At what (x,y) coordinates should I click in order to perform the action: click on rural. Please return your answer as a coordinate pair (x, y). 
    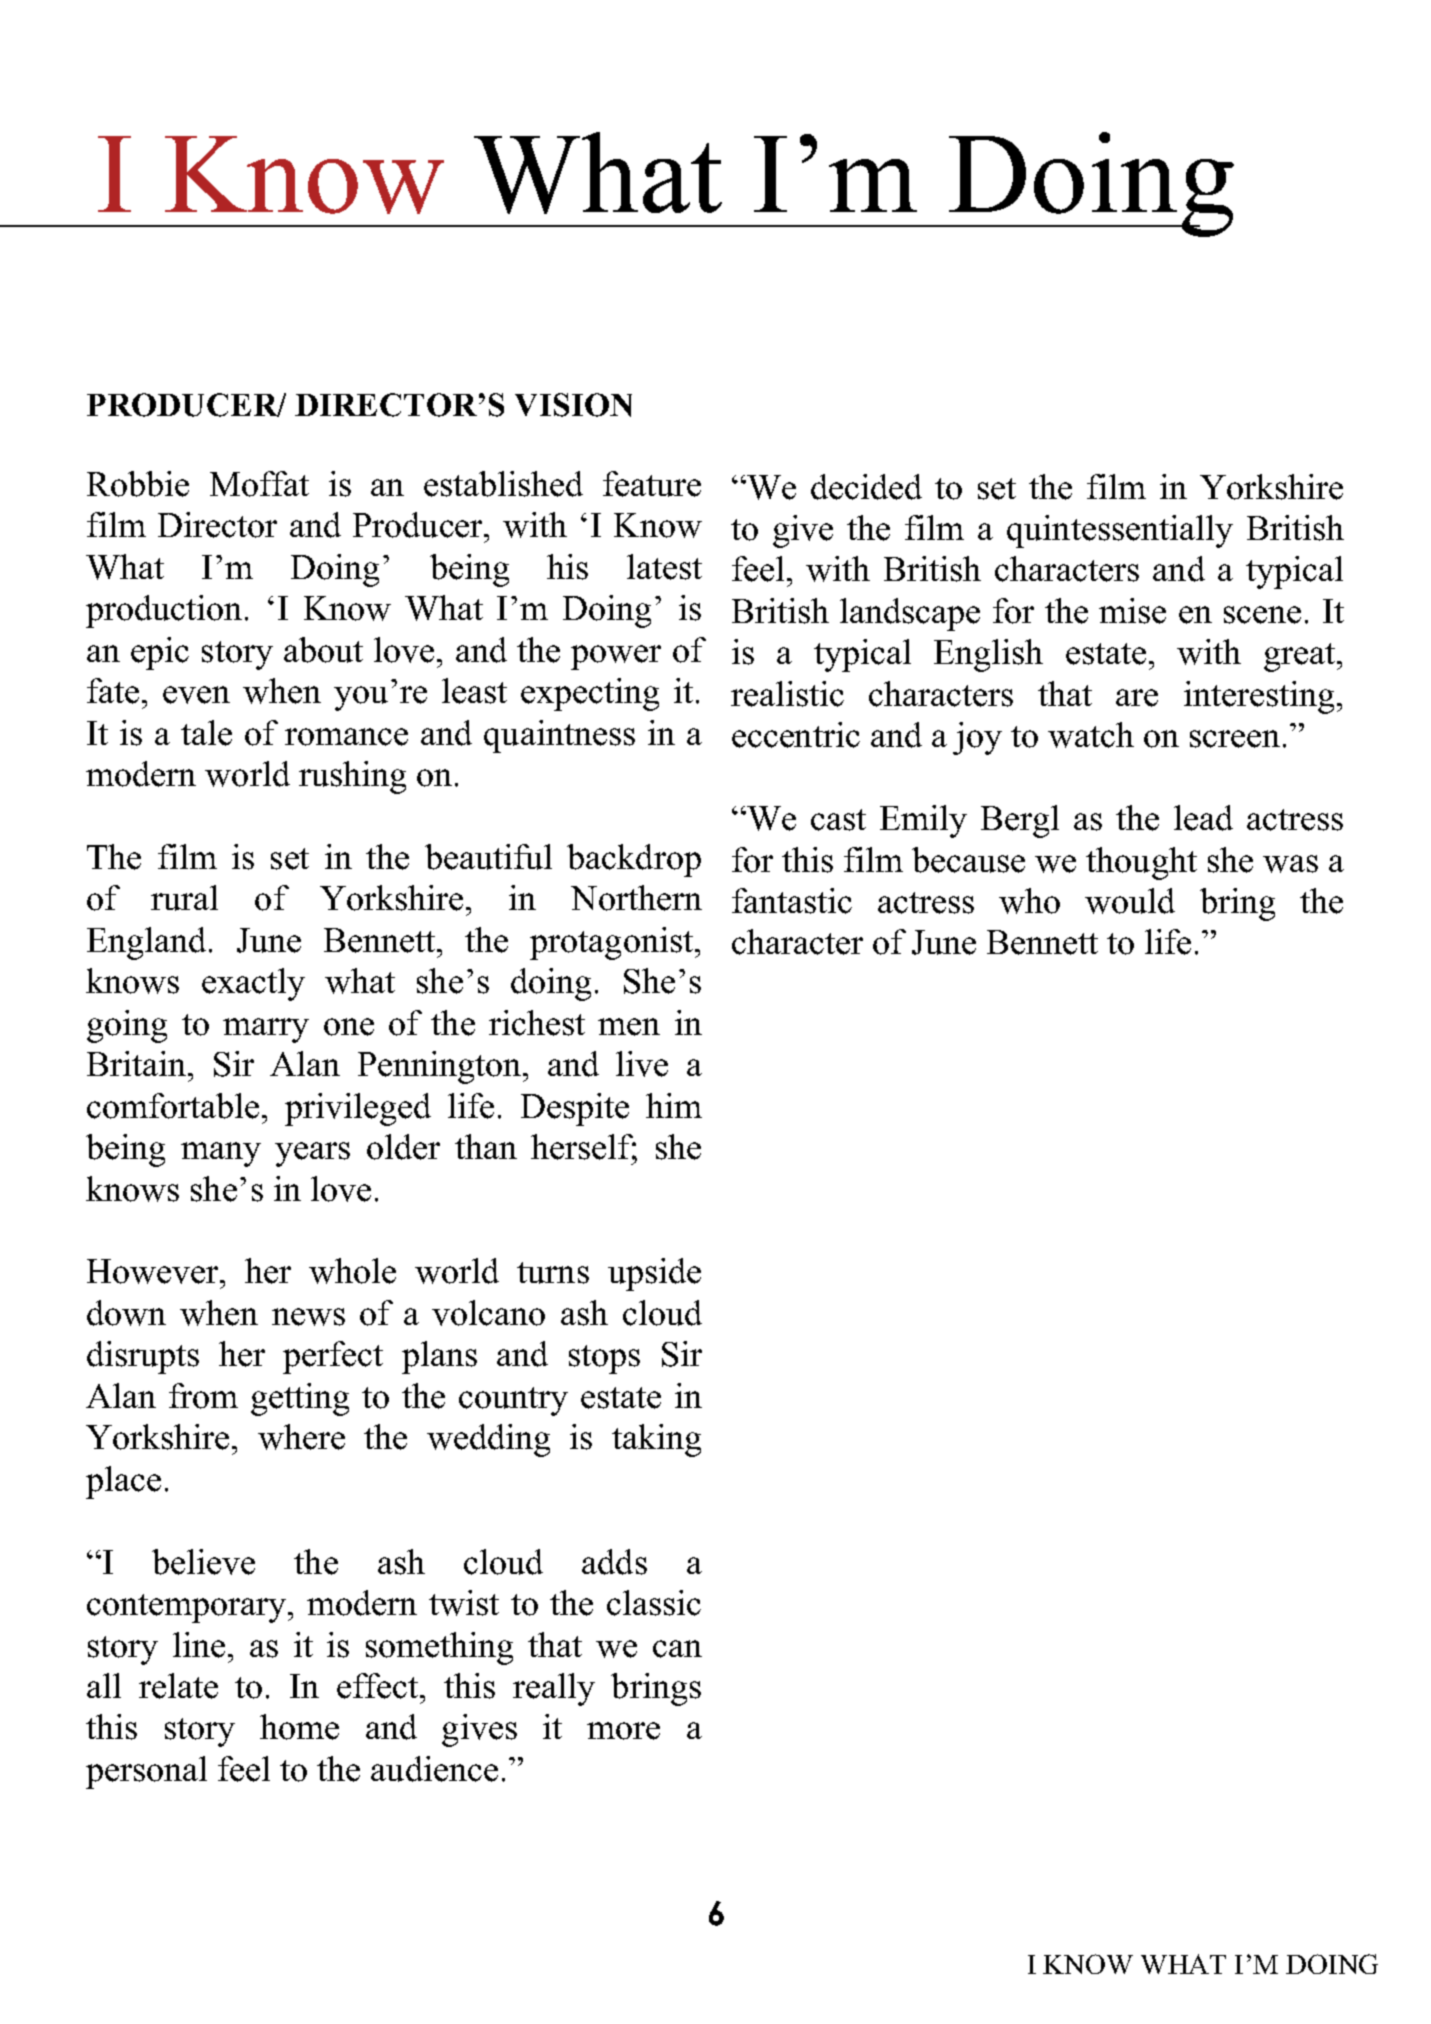
    Looking at the image, I should click on (184, 898).
